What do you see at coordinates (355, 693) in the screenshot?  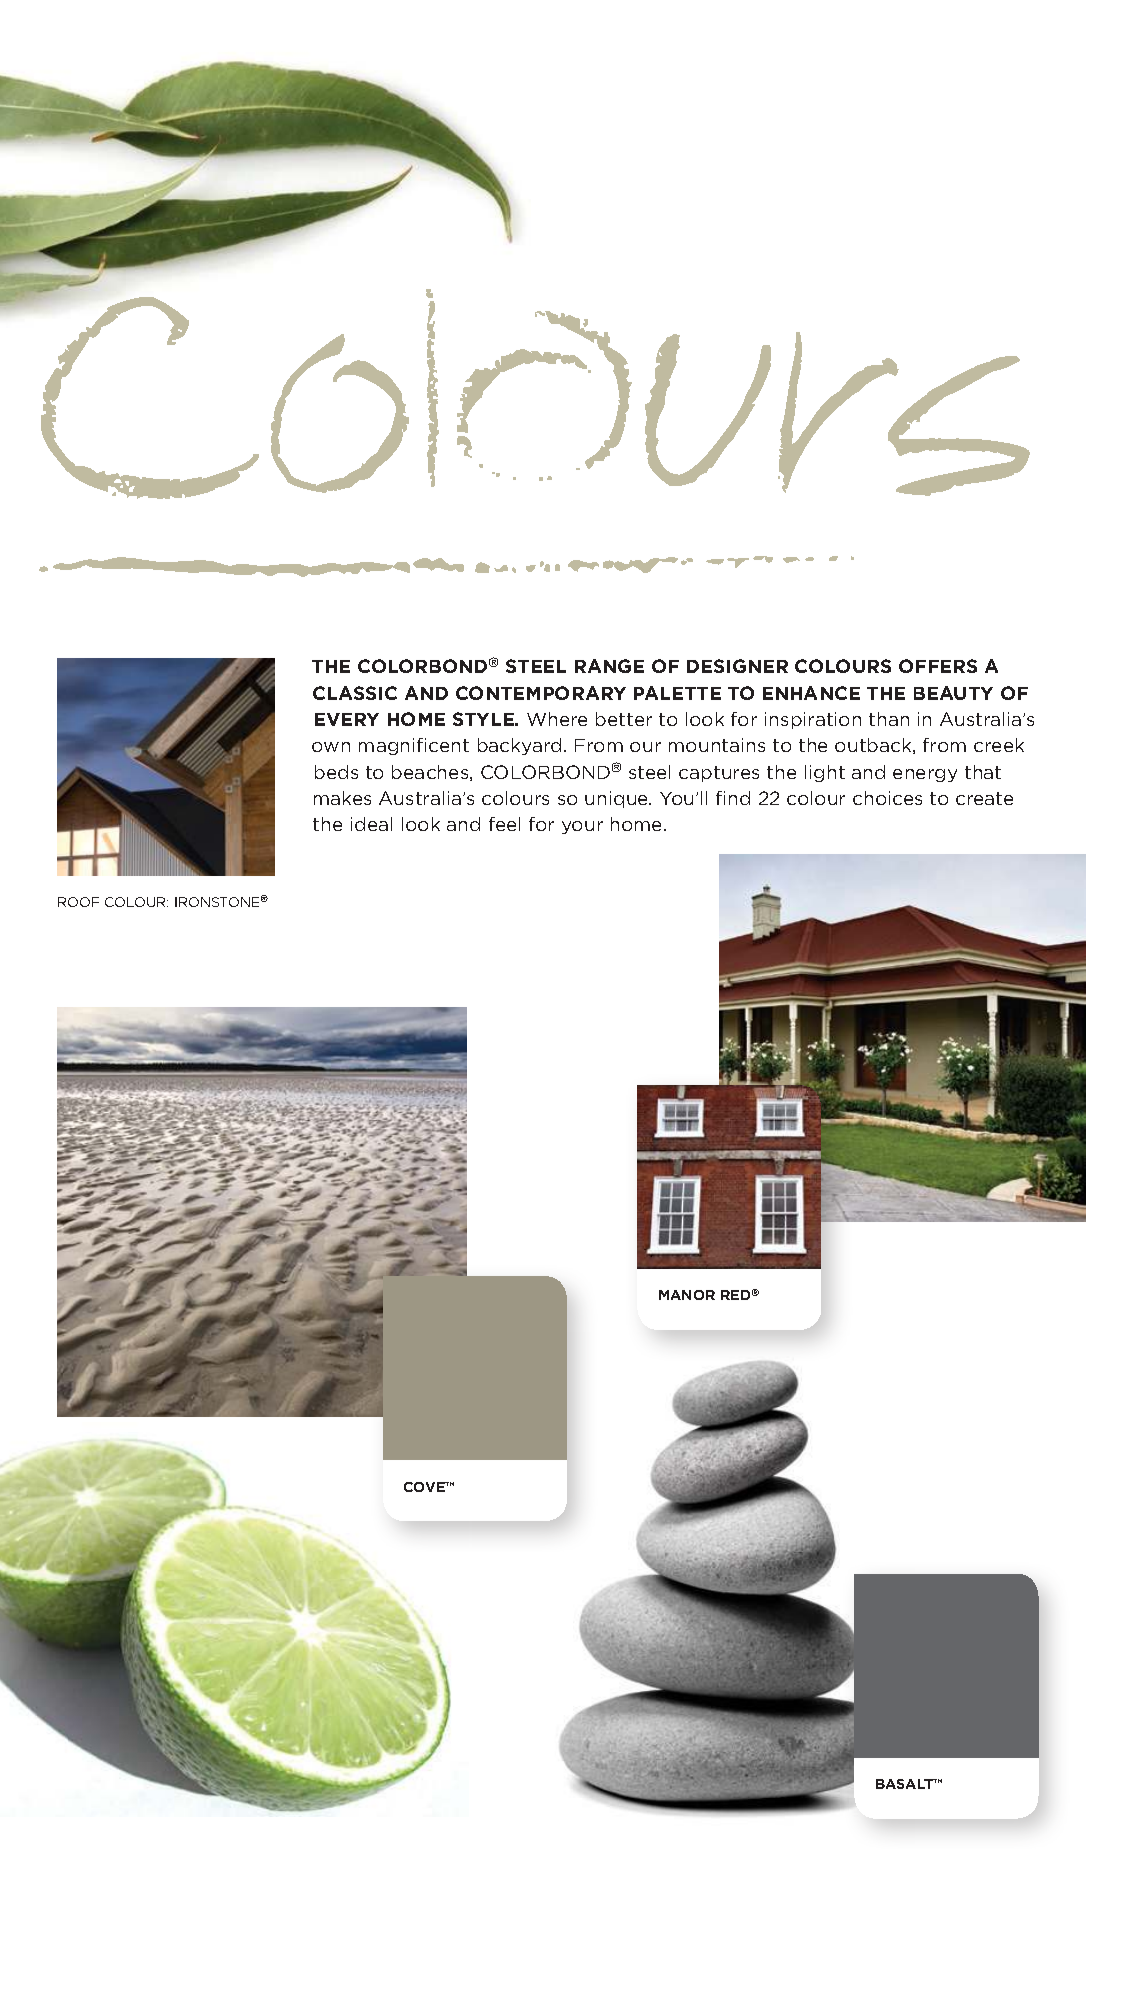 I see `CLASSIC` at bounding box center [355, 693].
